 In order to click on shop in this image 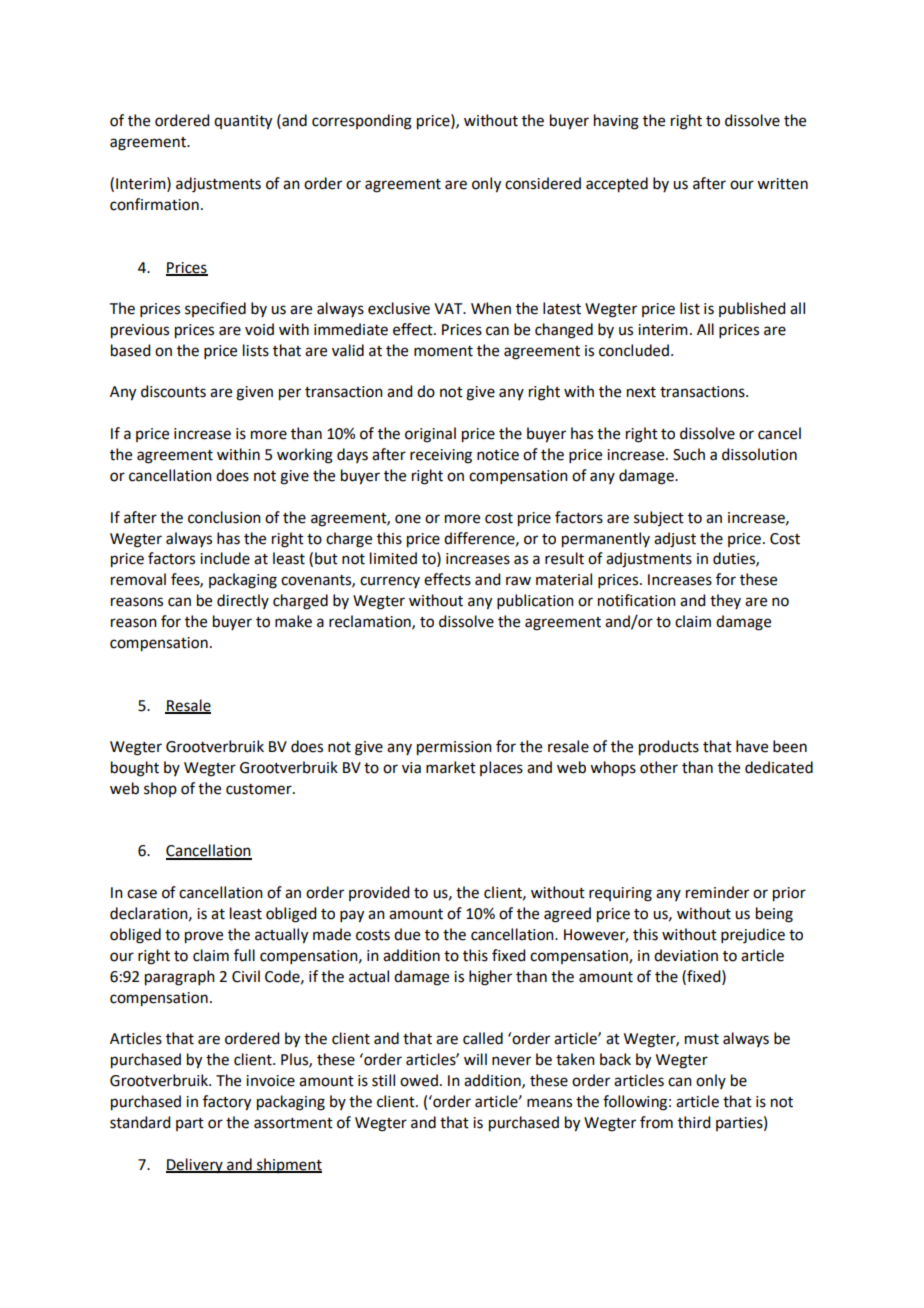, I will do `click(160, 789)`.
